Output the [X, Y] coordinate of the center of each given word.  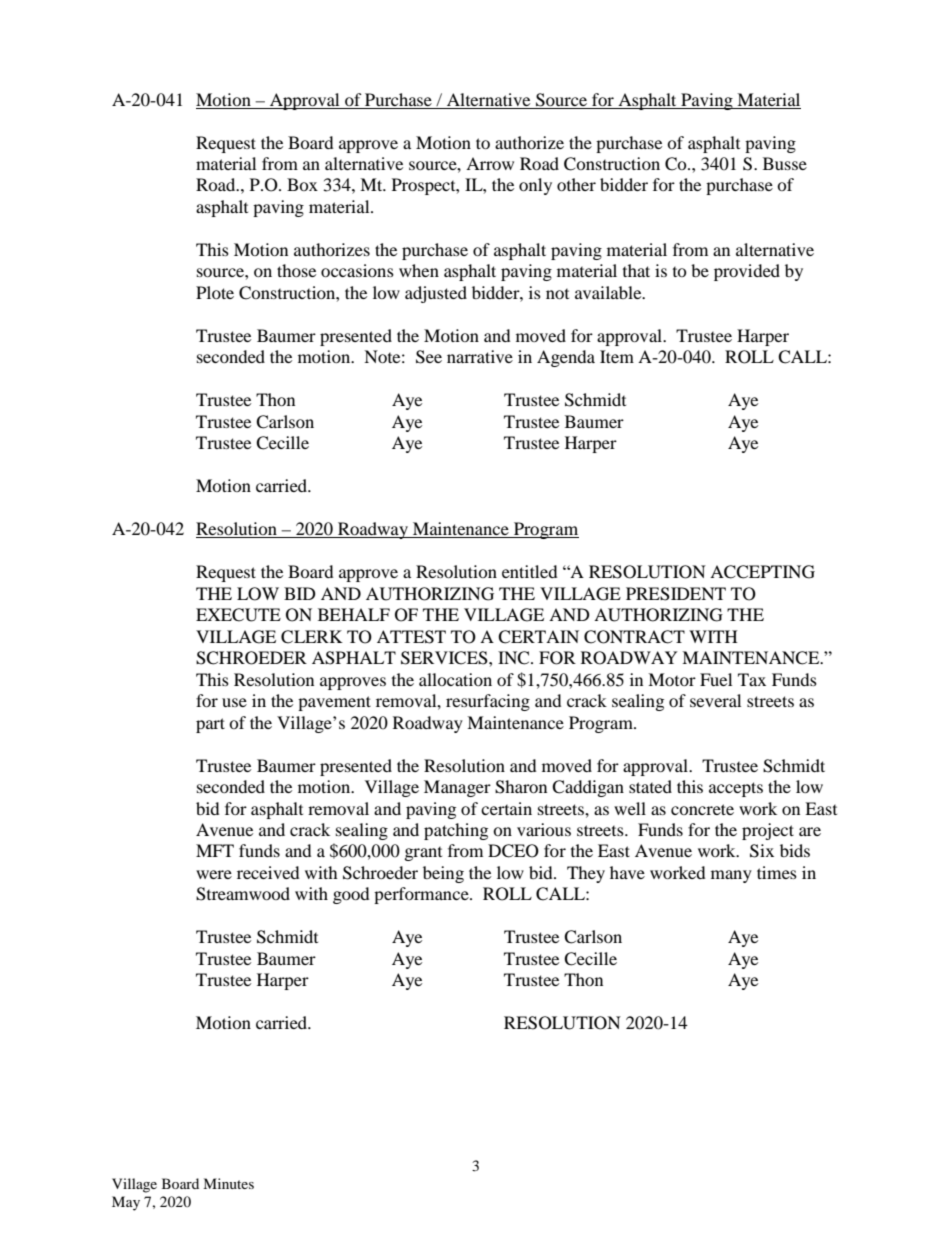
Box [302, 184]
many [731, 876]
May [126, 1203]
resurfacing [488, 702]
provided [747, 272]
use [234, 702]
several [715, 700]
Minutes [228, 1183]
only [535, 186]
